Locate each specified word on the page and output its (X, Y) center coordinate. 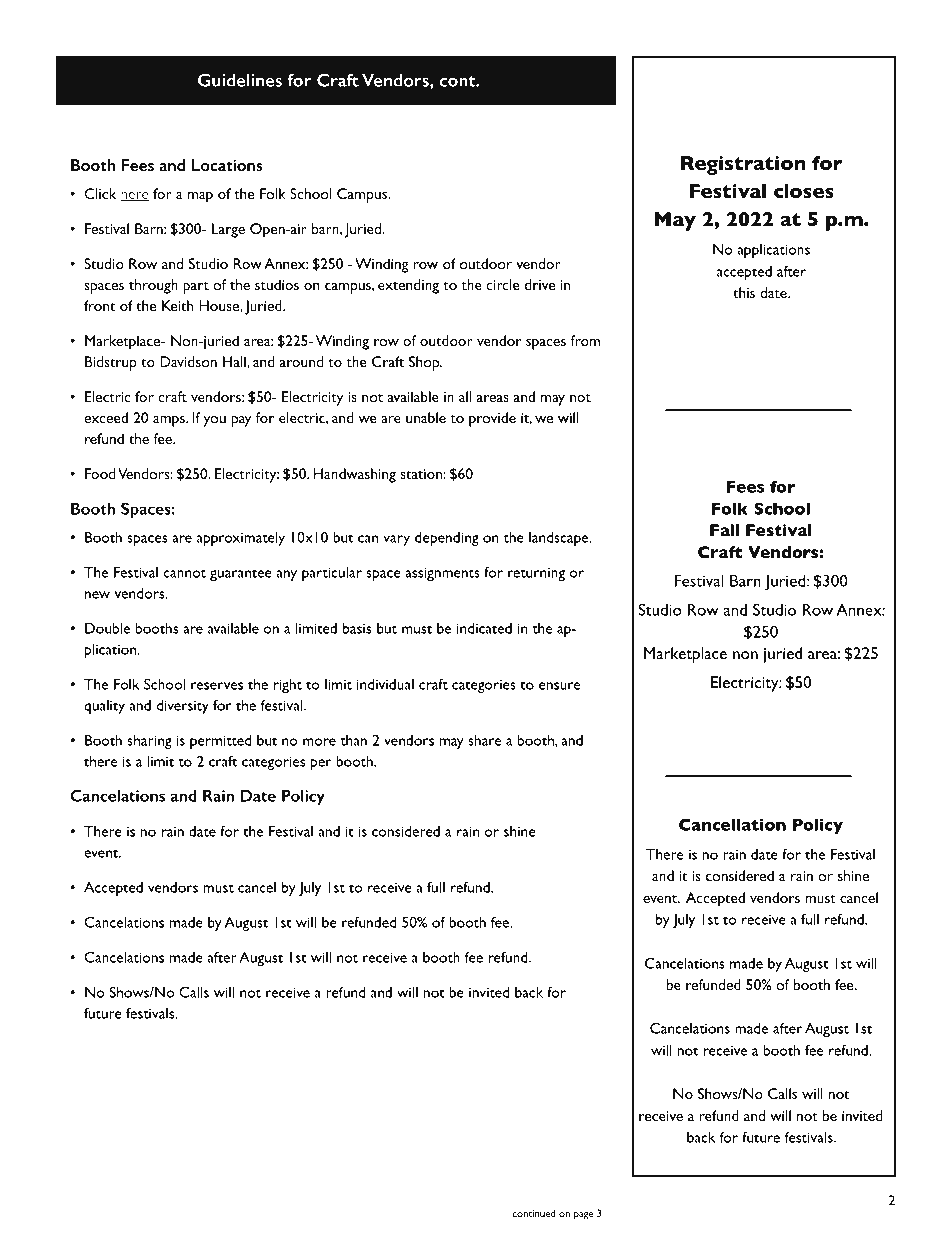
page (583, 1216)
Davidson (188, 361)
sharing (149, 742)
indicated (484, 628)
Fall (724, 530)
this (744, 292)
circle (503, 284)
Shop (425, 363)
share (484, 740)
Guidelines (240, 80)
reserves (217, 686)
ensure (559, 686)
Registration (743, 165)
